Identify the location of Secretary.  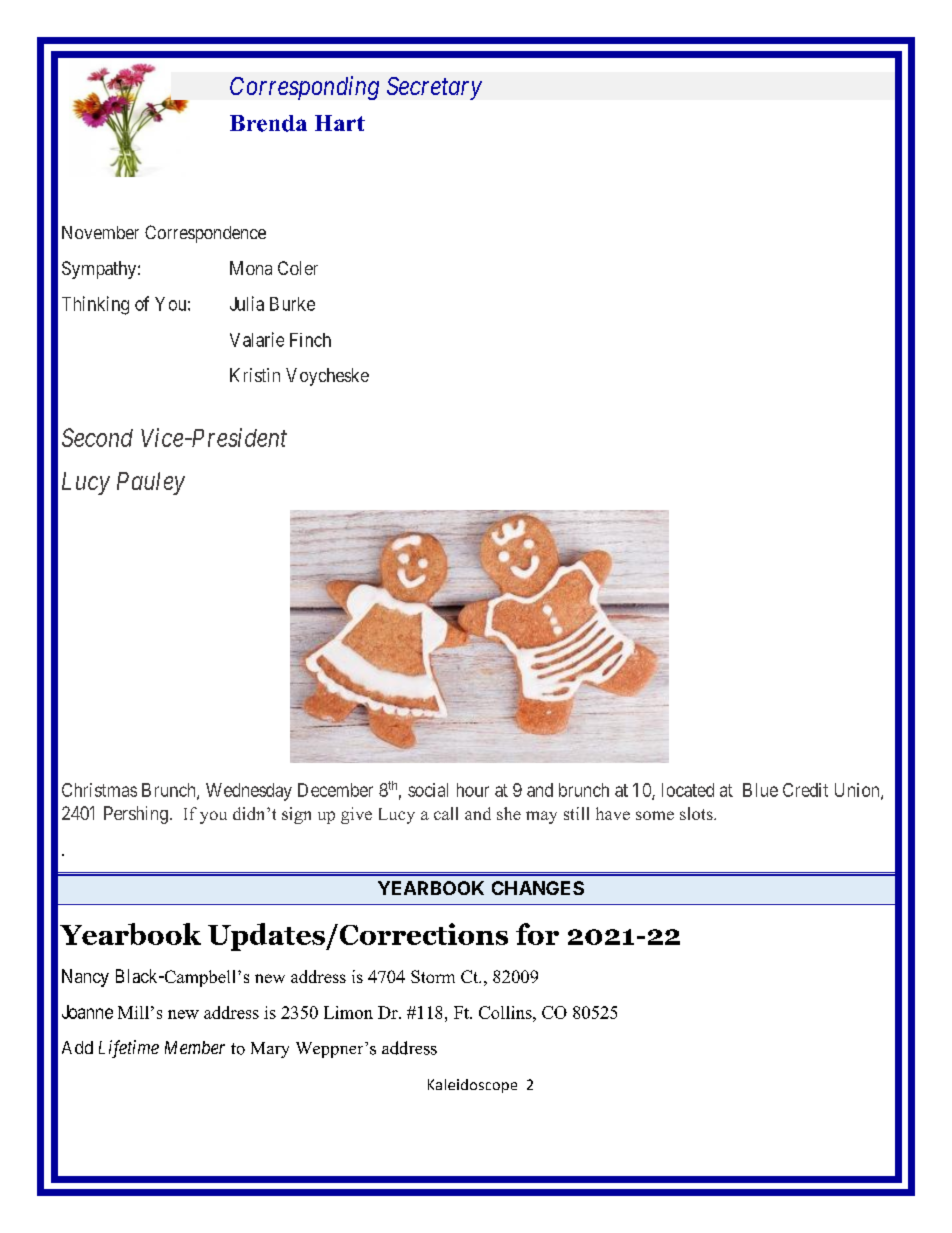
(434, 88).
